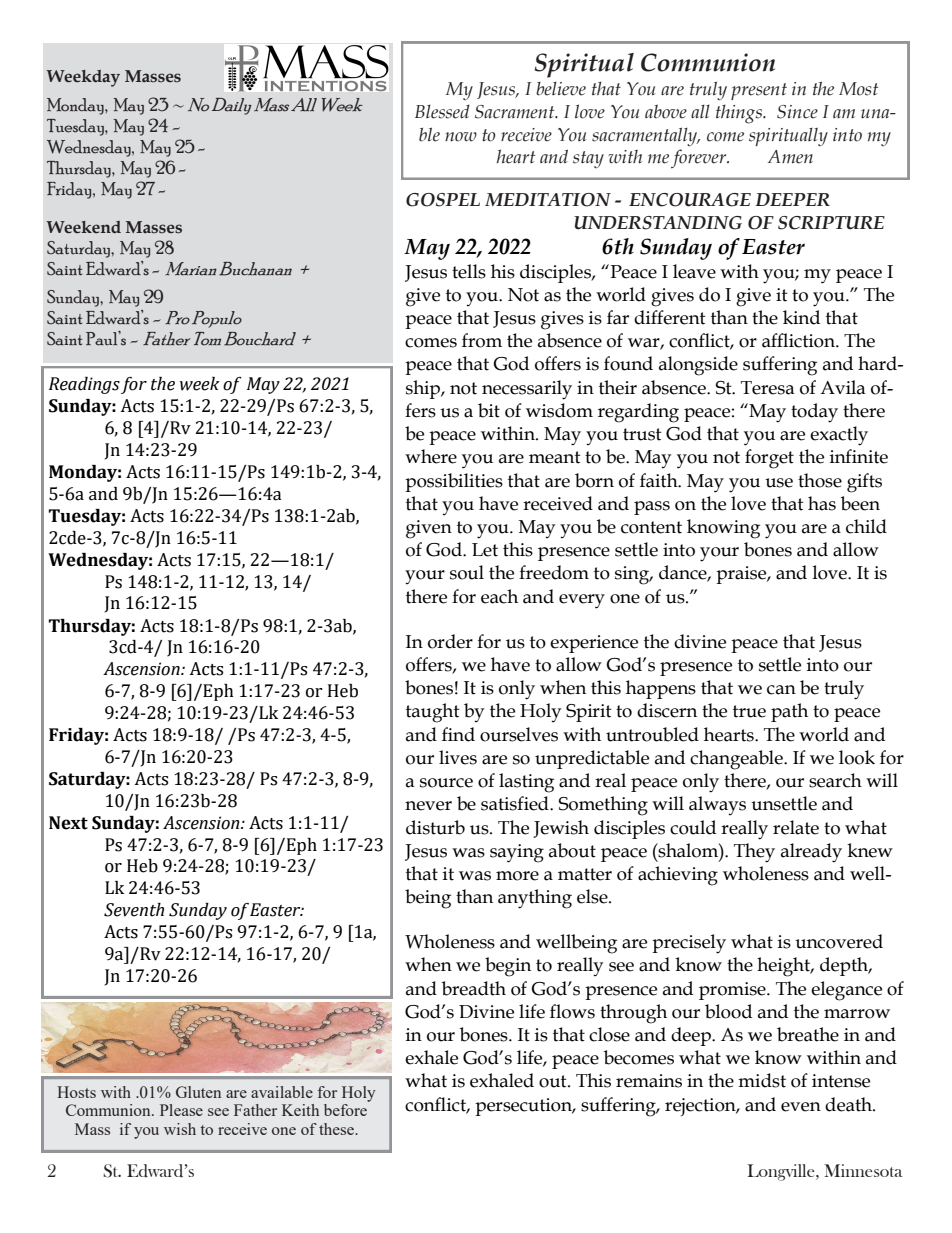  What do you see at coordinates (181, 1110) in the document?
I see `Please` at bounding box center [181, 1110].
